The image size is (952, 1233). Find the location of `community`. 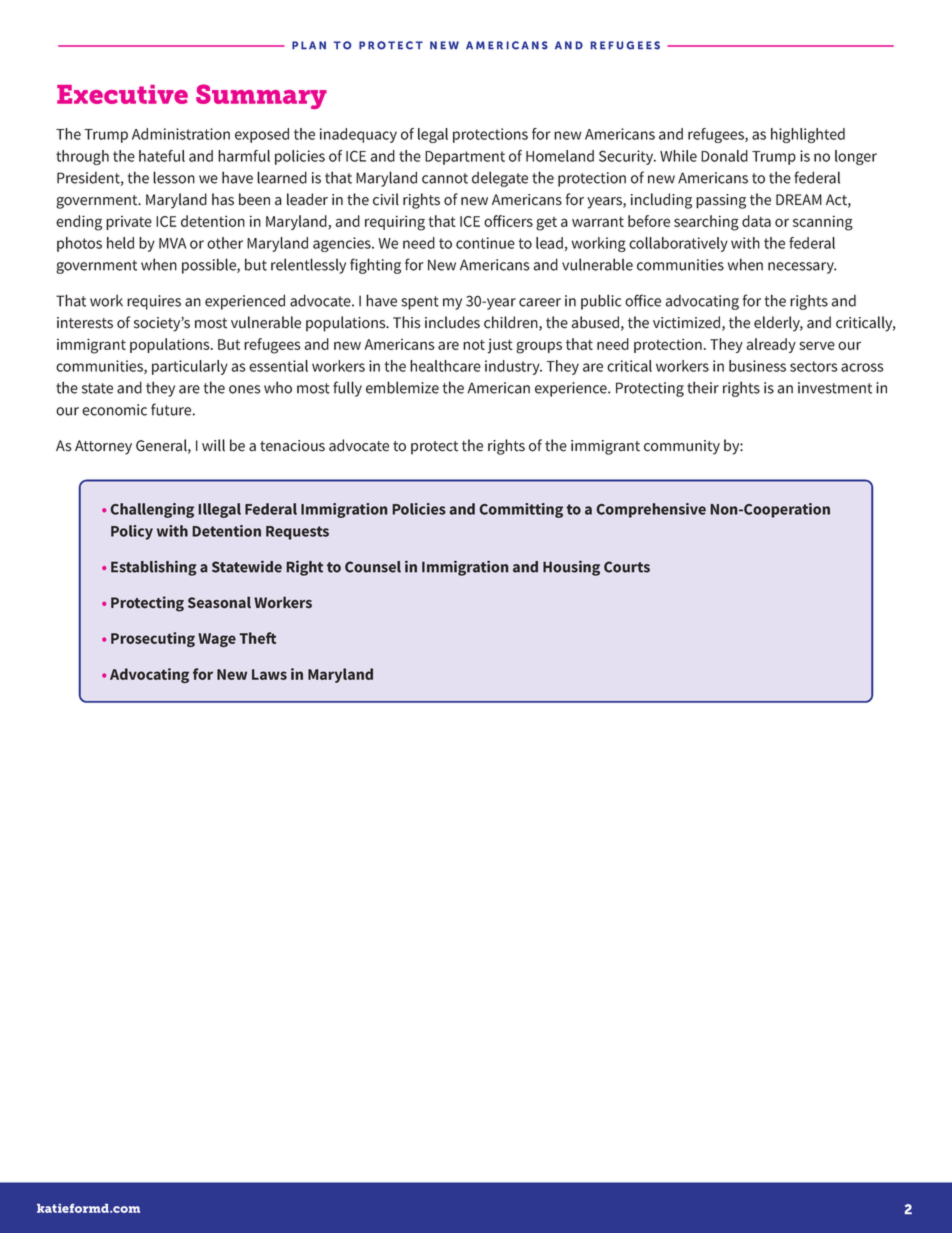

community is located at coordinates (682, 447).
